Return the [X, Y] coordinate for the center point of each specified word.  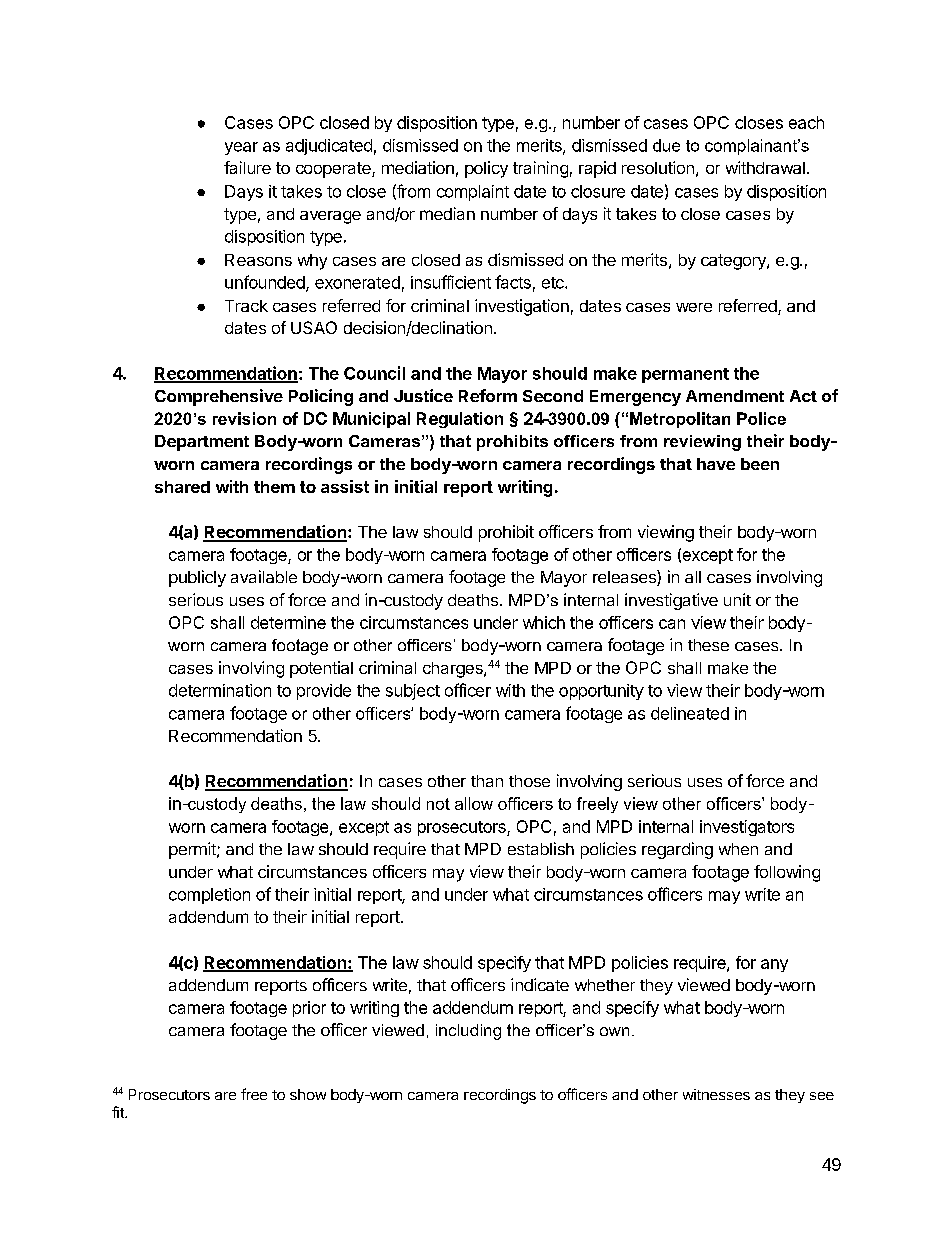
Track [246, 306]
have [716, 464]
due [666, 145]
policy [486, 169]
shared [182, 487]
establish [541, 848]
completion [209, 896]
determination [220, 690]
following [787, 873]
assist [345, 486]
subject [413, 692]
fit [119, 1112]
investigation [522, 307]
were [694, 307]
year [241, 148]
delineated [690, 713]
